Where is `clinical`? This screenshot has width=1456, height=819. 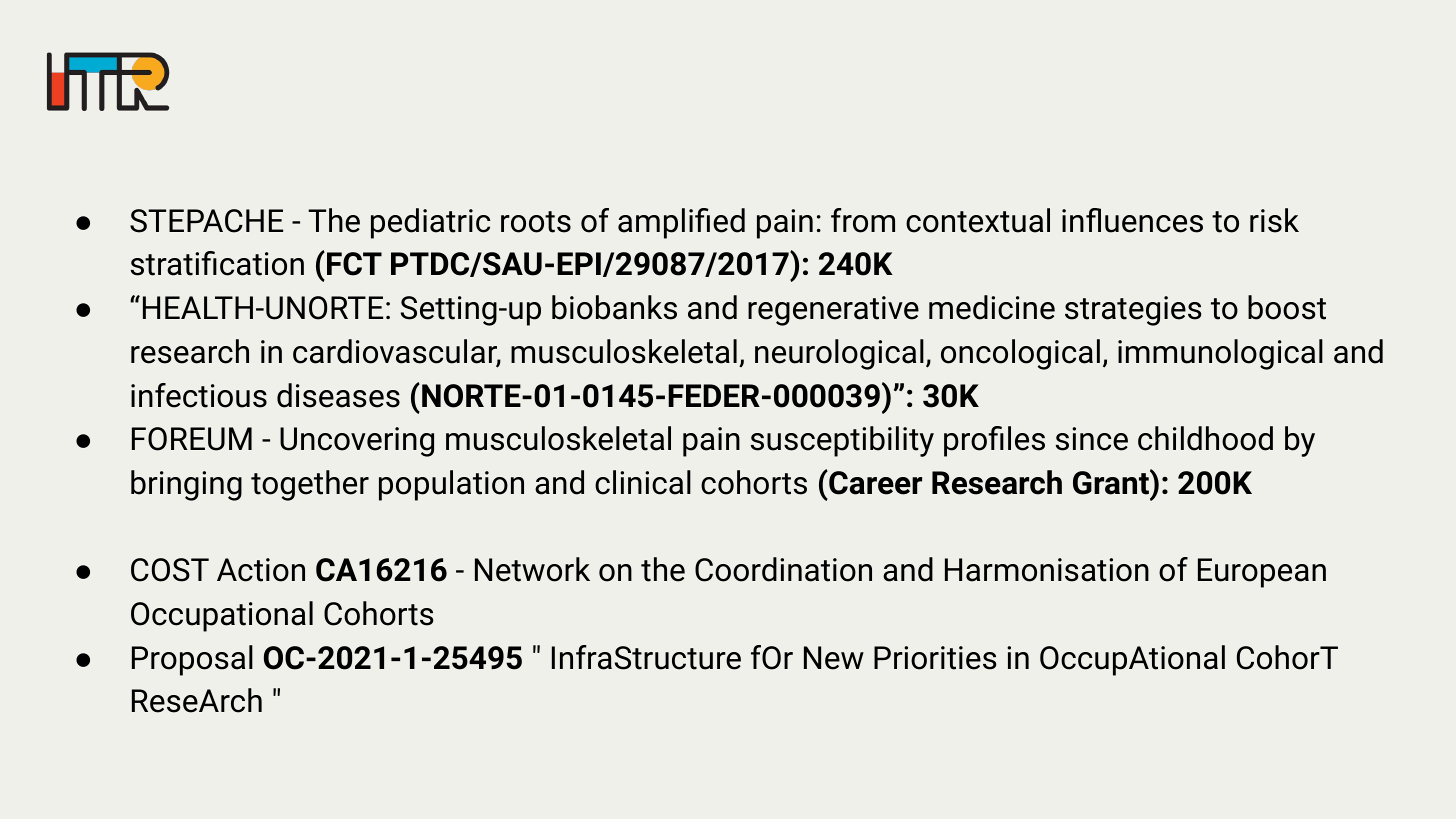 clinical is located at coordinates (643, 482).
